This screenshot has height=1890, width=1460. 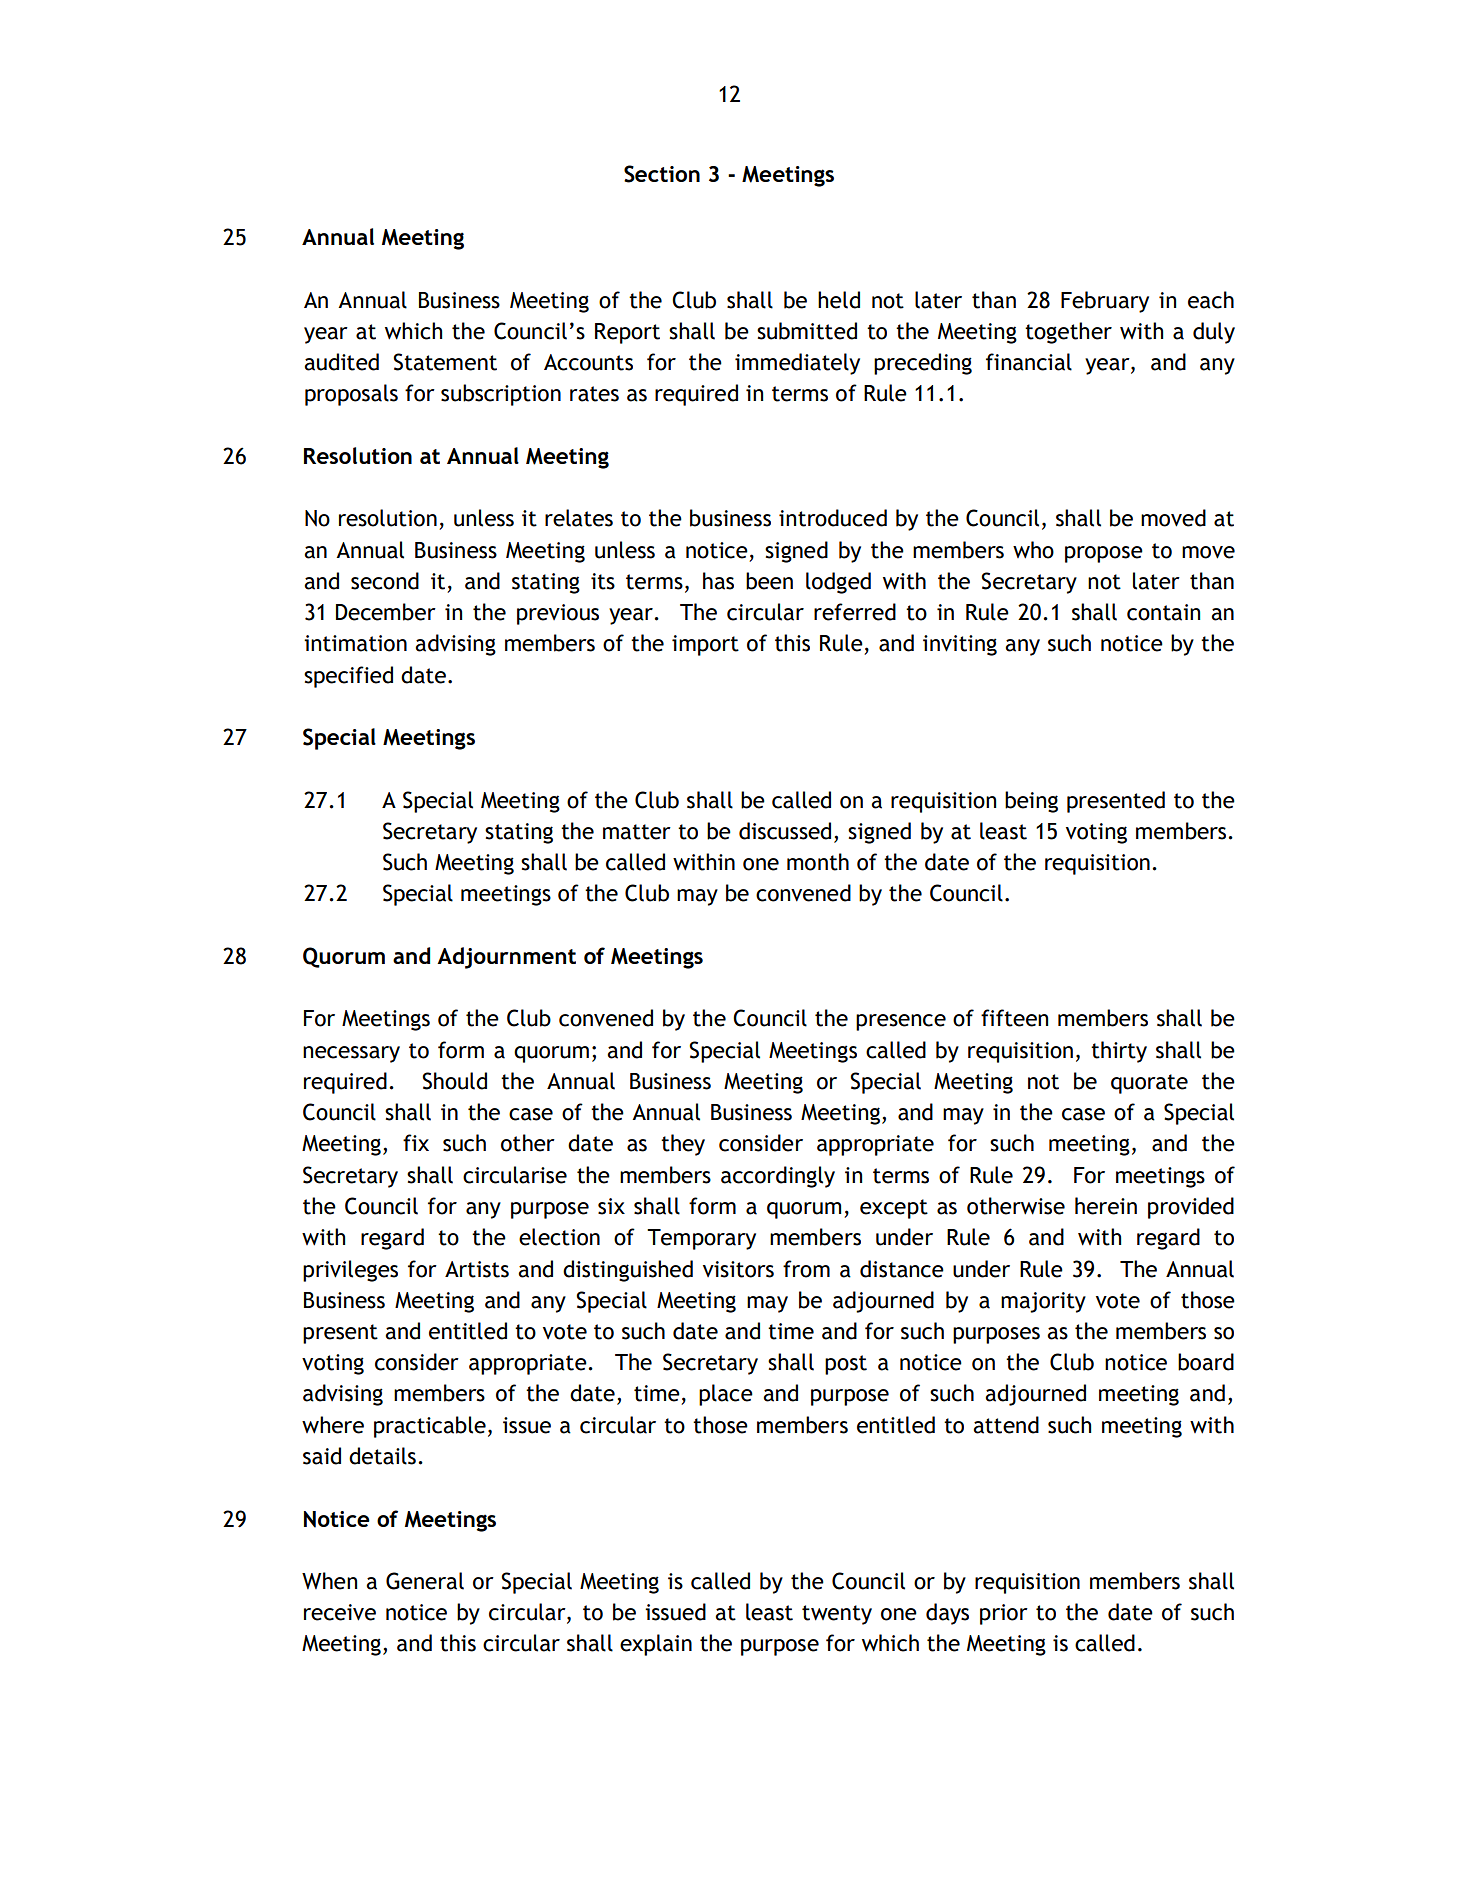 I want to click on import, so click(x=705, y=645).
